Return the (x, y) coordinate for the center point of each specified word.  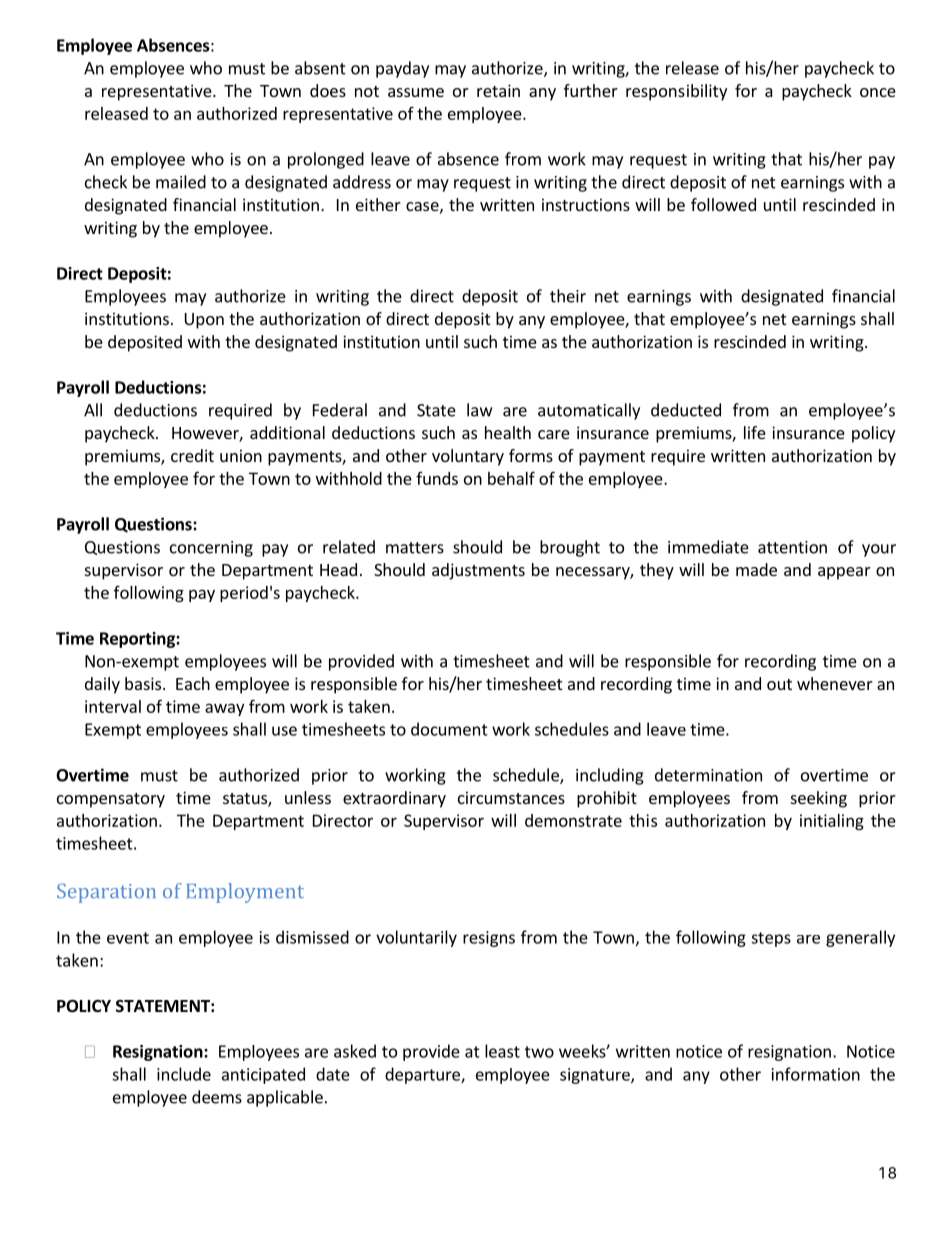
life (755, 432)
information (816, 1074)
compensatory (111, 800)
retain (498, 90)
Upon (204, 321)
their (568, 296)
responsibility (676, 92)
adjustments (478, 571)
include (184, 1074)
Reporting (138, 640)
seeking (819, 799)
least (502, 1051)
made (756, 569)
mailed (181, 182)
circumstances (511, 797)
